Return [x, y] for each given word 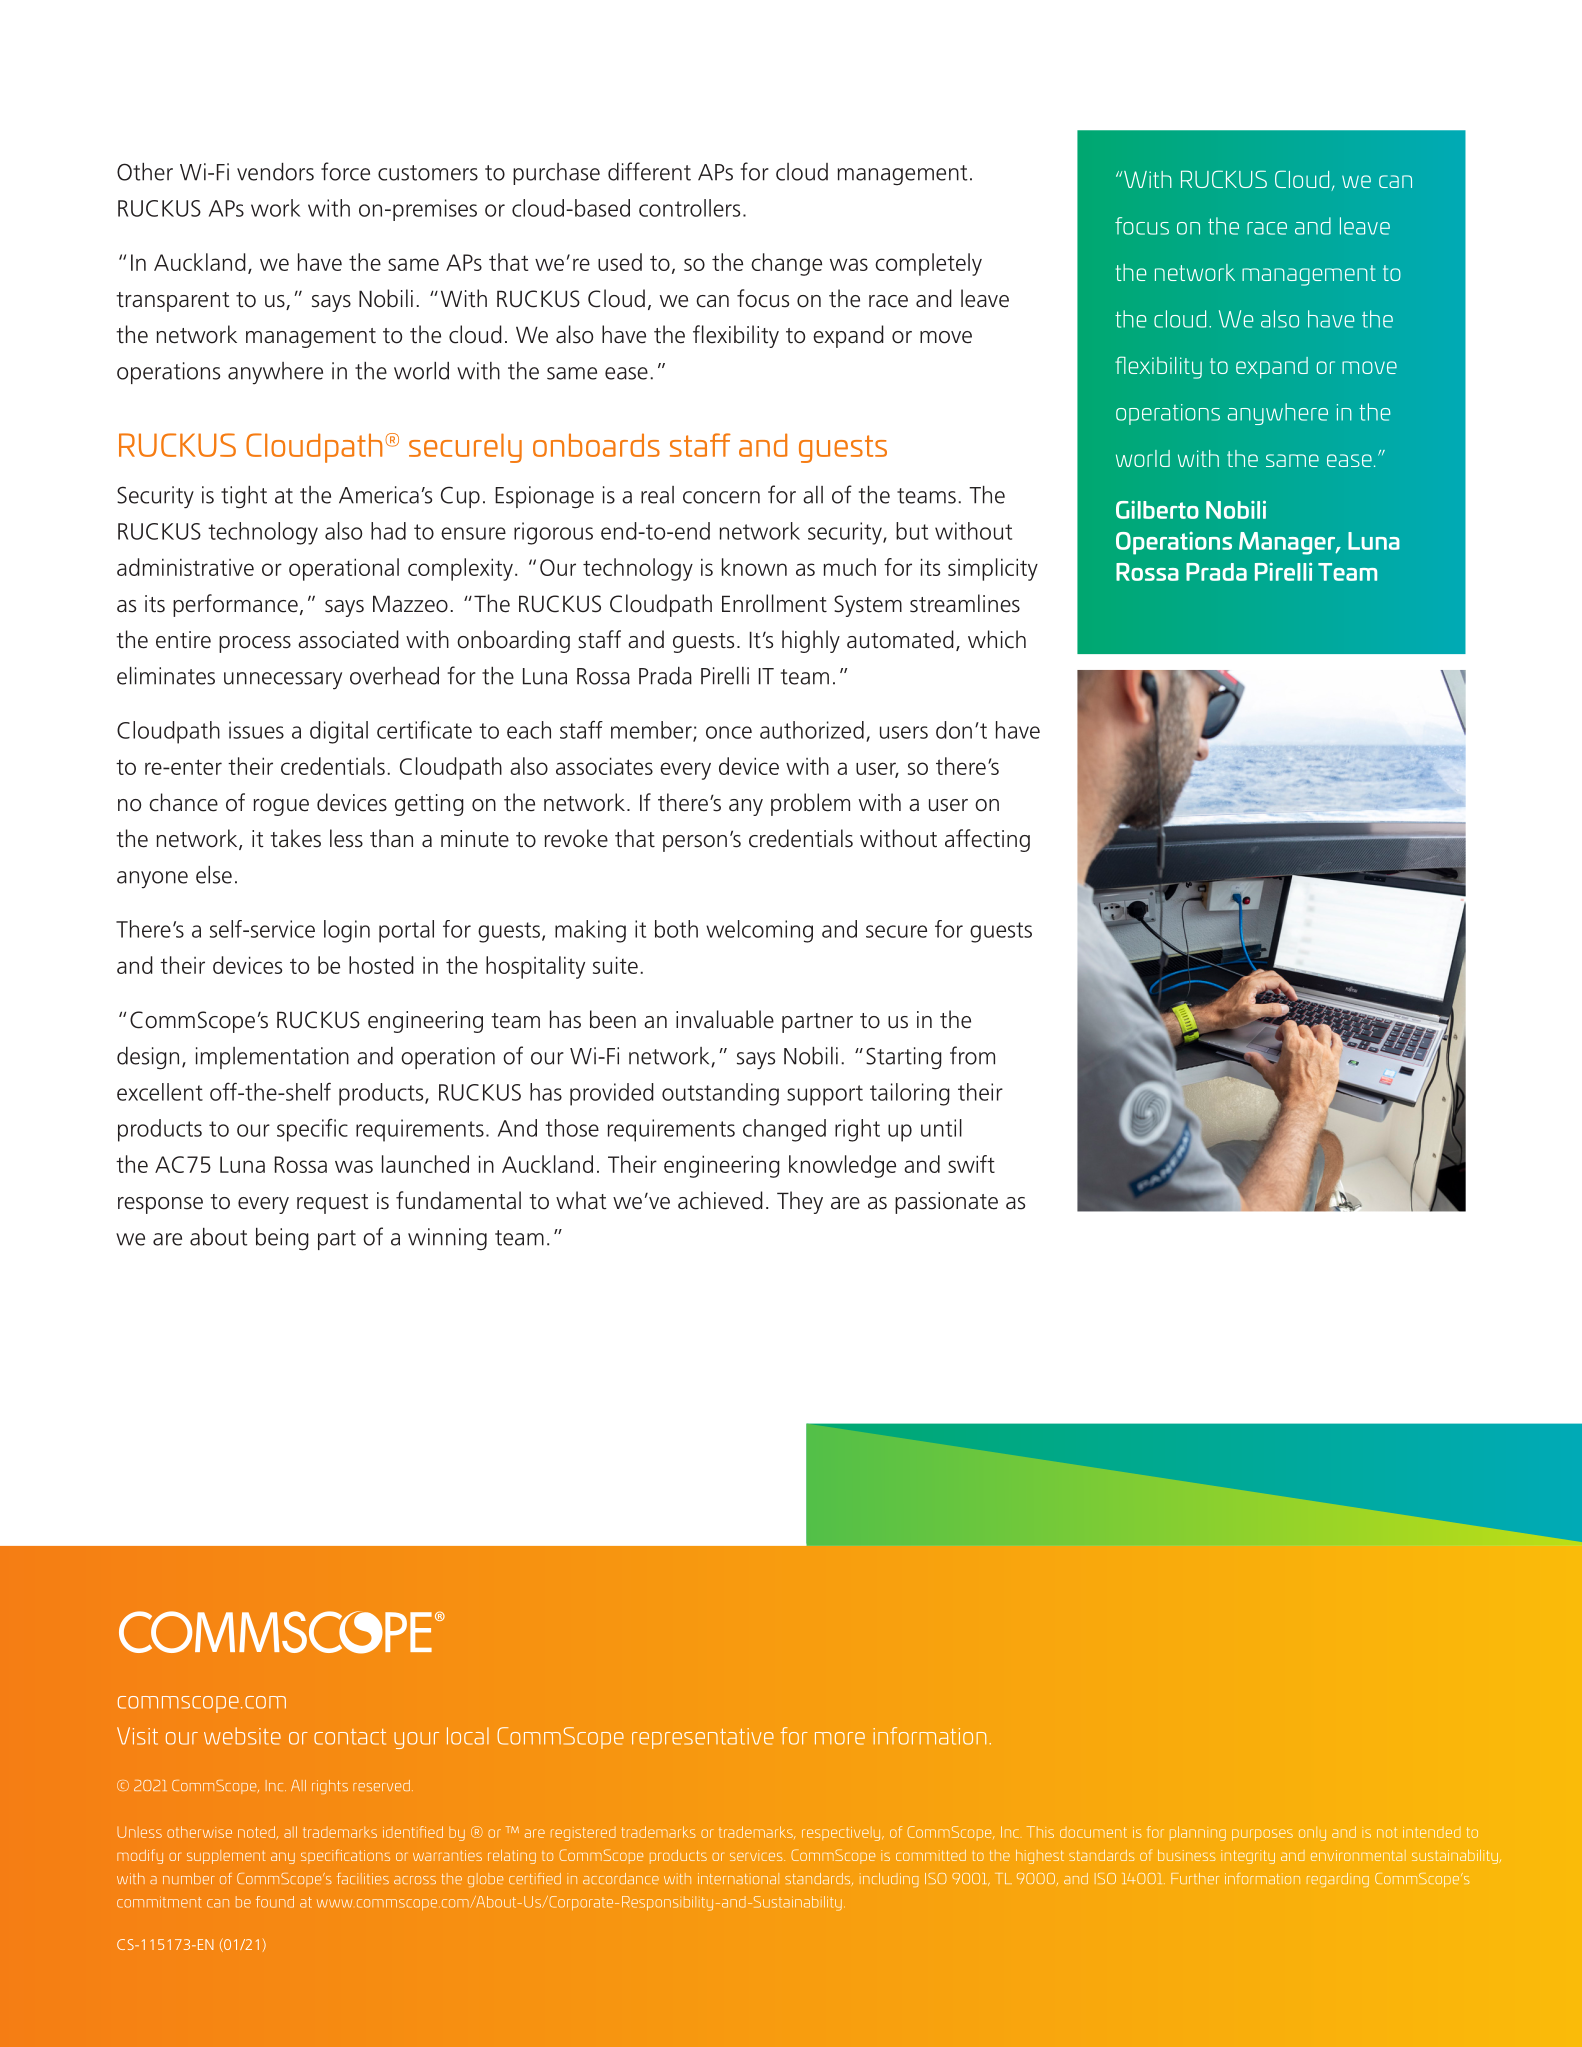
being [282, 1239]
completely [928, 264]
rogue [281, 807]
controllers [689, 208]
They [800, 1202]
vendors [275, 172]
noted [257, 1833]
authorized [812, 730]
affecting [987, 840]
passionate [946, 1203]
